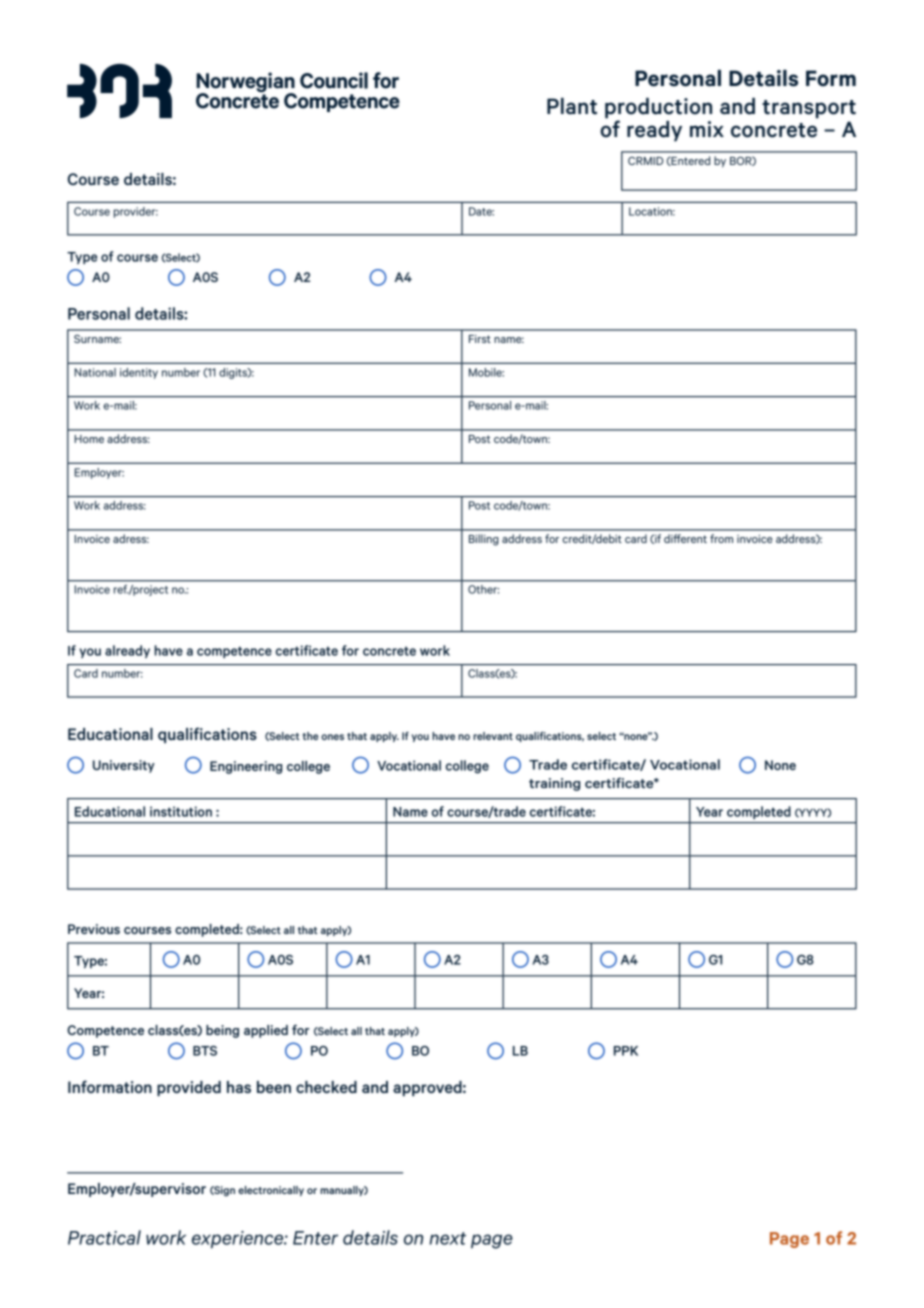 This screenshot has height=1308, width=924. I want to click on Practical, so click(104, 1237).
